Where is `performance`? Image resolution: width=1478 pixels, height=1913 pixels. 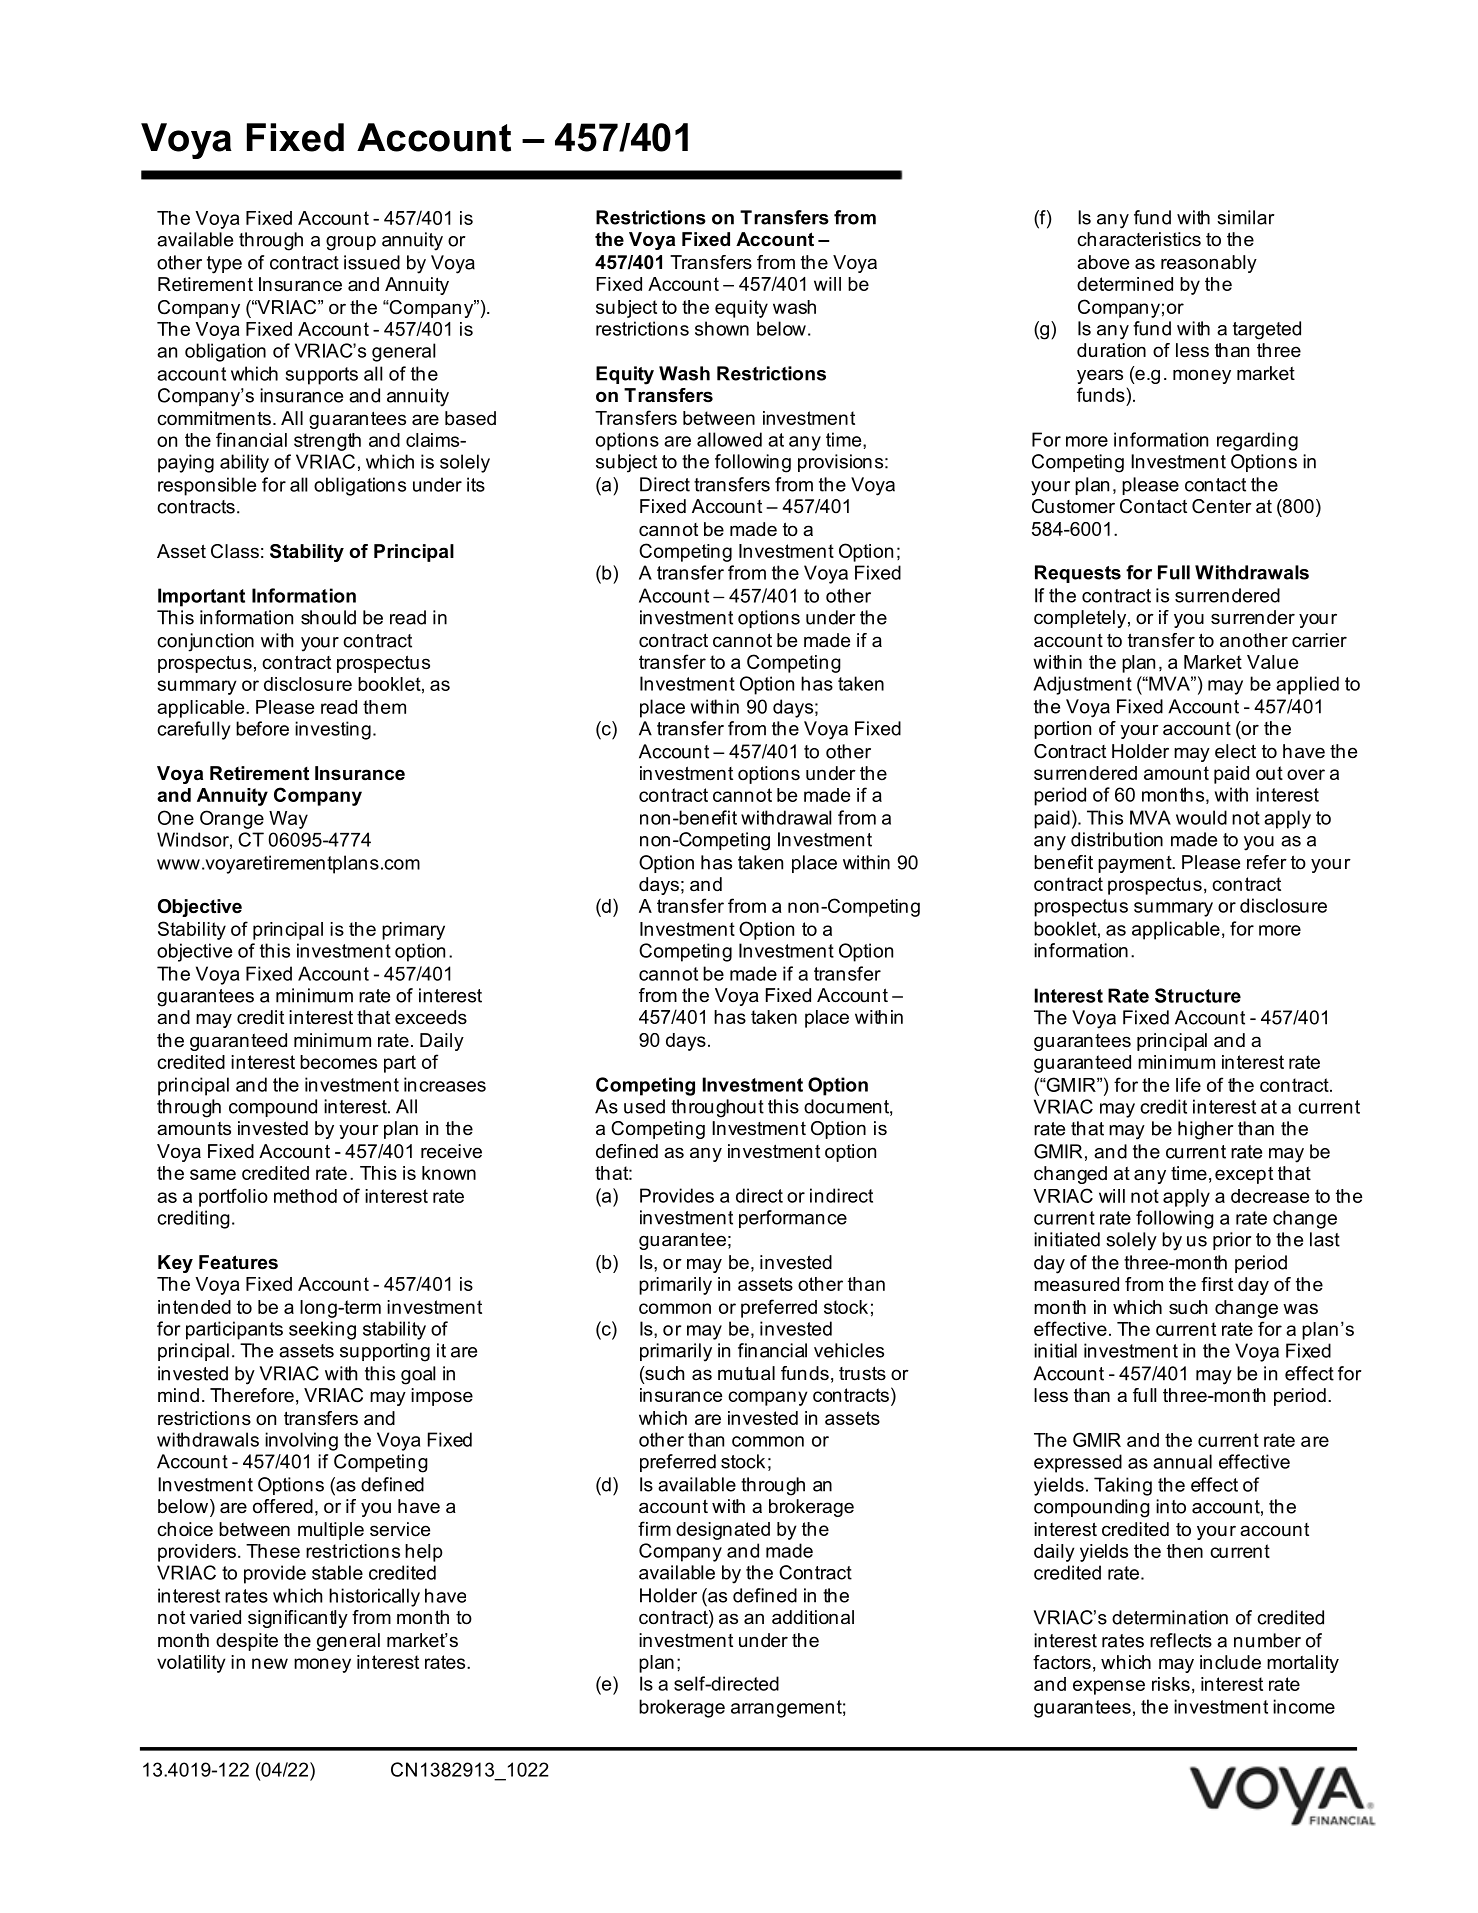 performance is located at coordinates (793, 1219).
